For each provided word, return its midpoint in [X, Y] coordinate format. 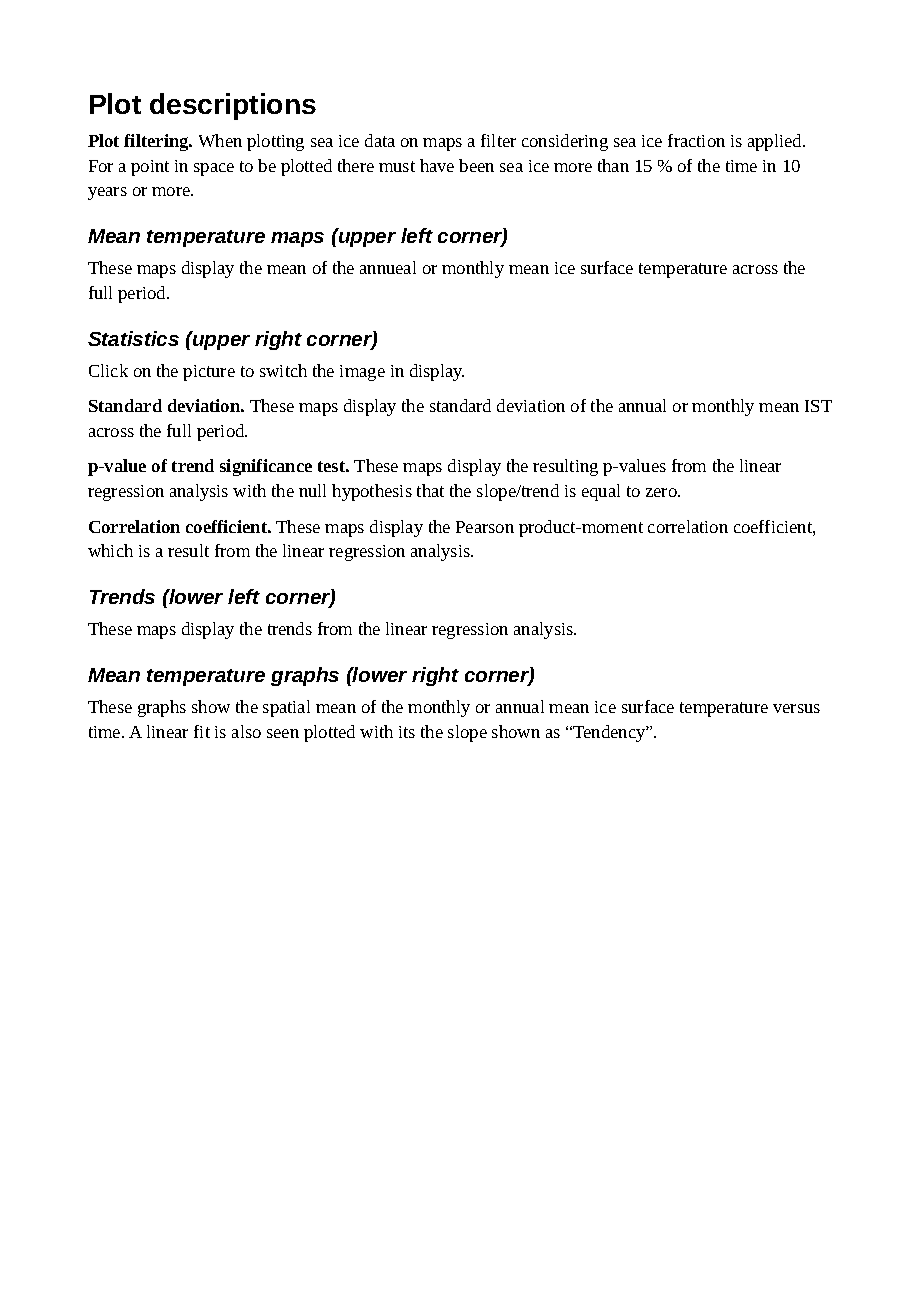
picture [209, 373]
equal [601, 492]
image [362, 373]
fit [202, 731]
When [220, 140]
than [613, 165]
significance [266, 467]
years [107, 193]
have [437, 165]
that [430, 490]
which [110, 550]
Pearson [485, 527]
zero [662, 492]
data [380, 140]
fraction [696, 140]
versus [796, 708]
